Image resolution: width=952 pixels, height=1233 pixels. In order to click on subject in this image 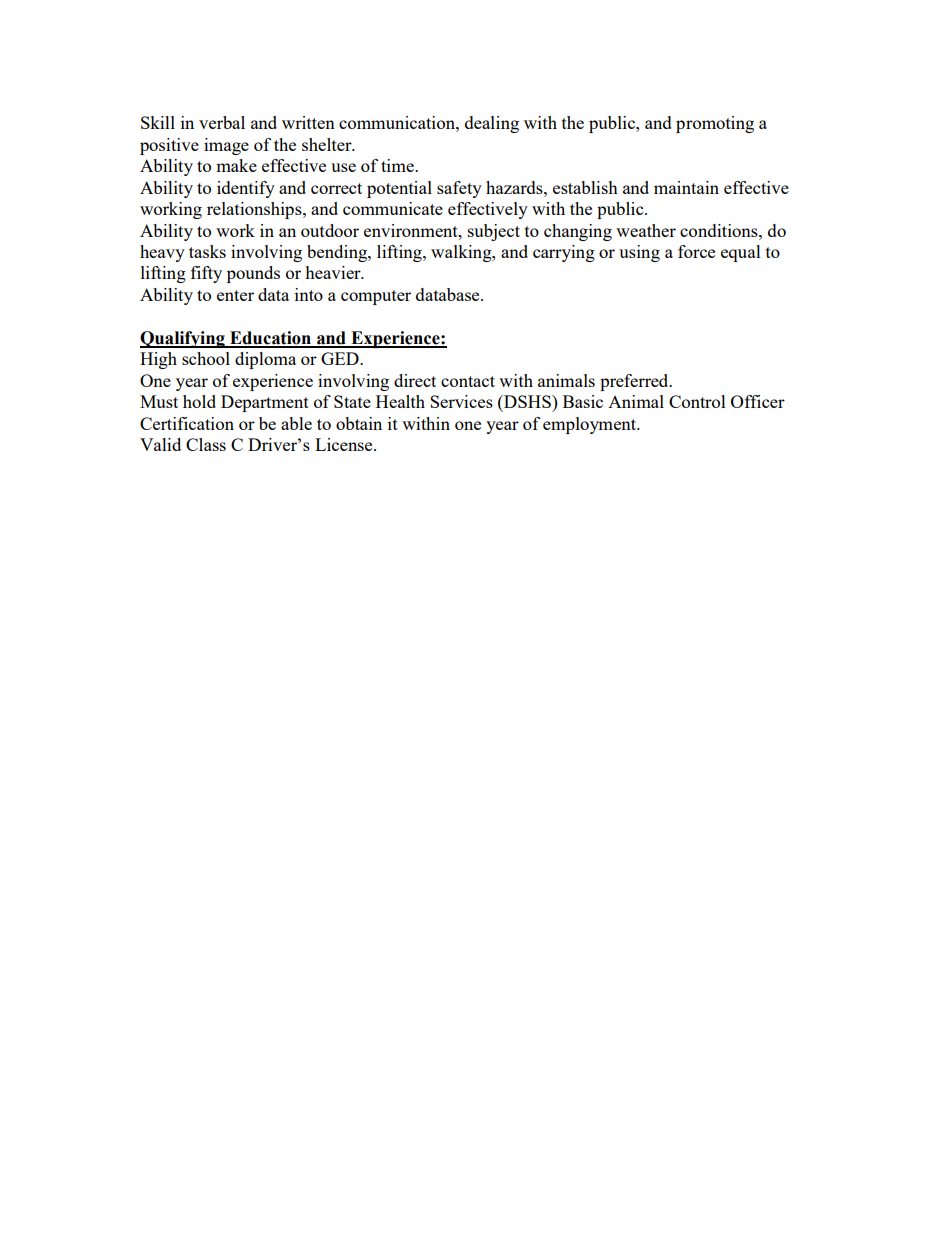, I will do `click(494, 232)`.
